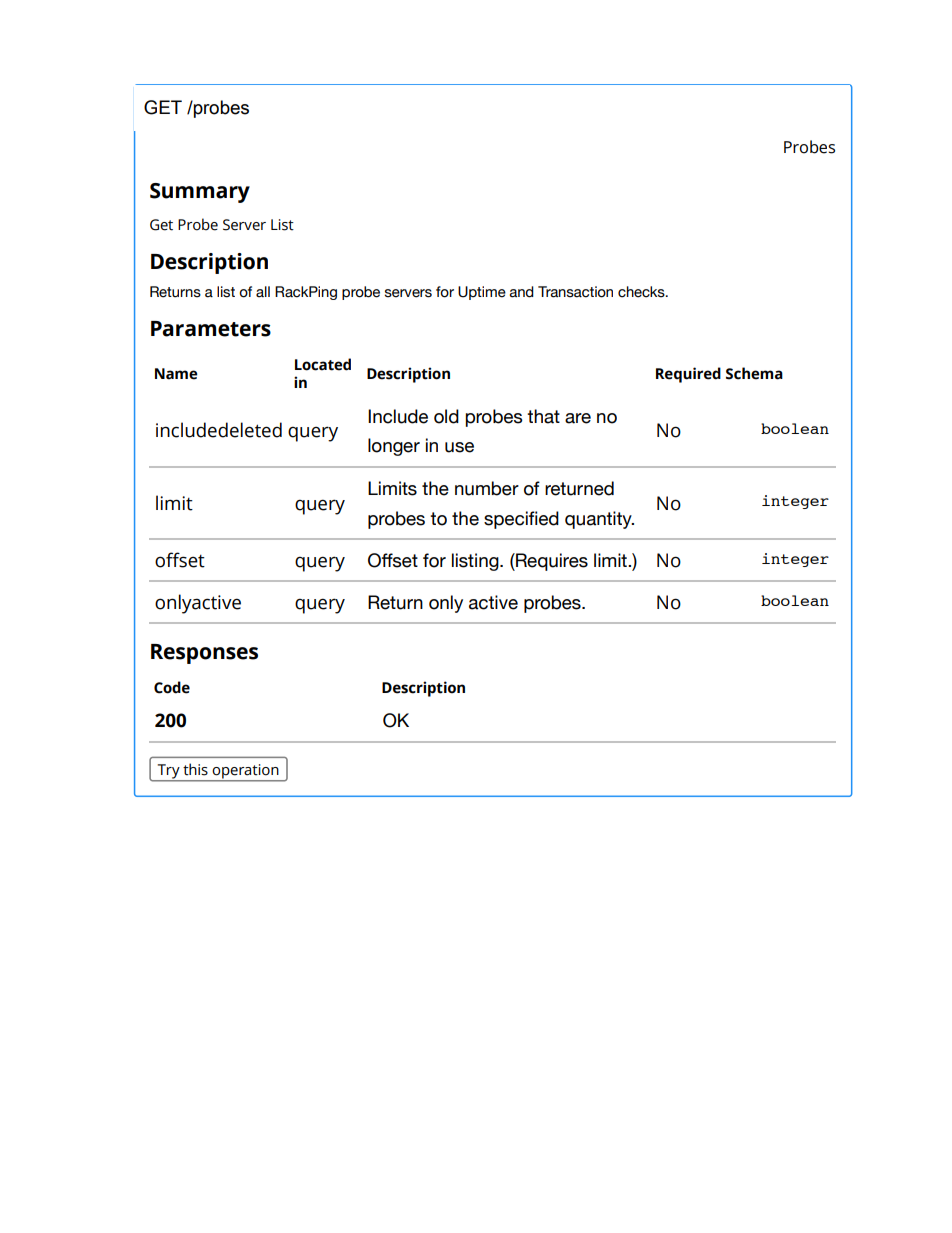 This document has width=952, height=1233. I want to click on Requires, so click(551, 562).
